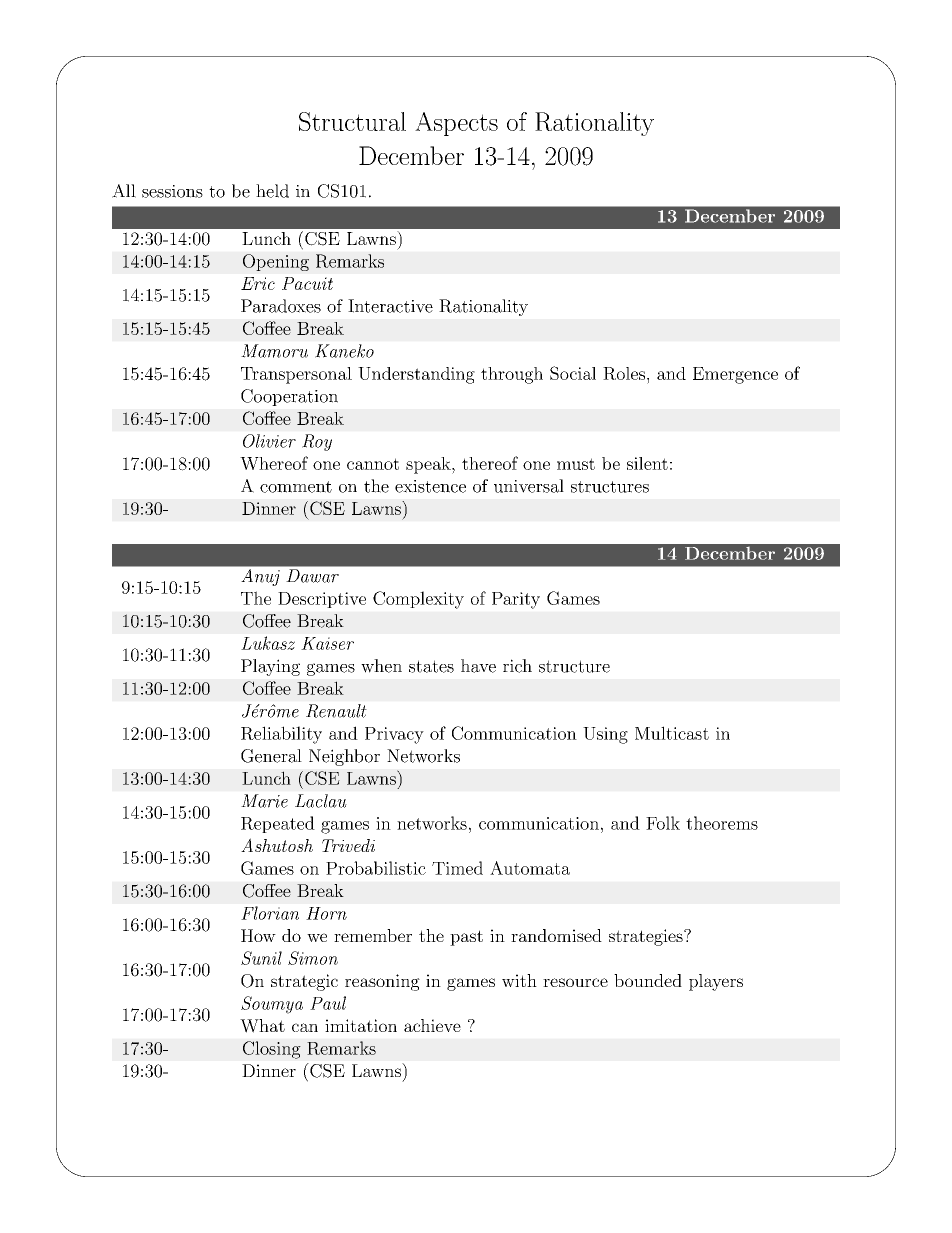  I want to click on silent, so click(647, 463).
